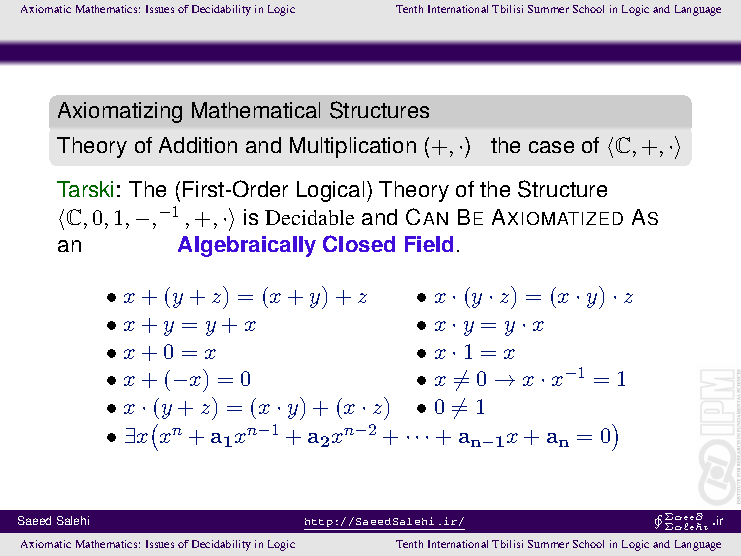  Describe the element at coordinates (429, 244) in the screenshot. I see `Field` at that location.
